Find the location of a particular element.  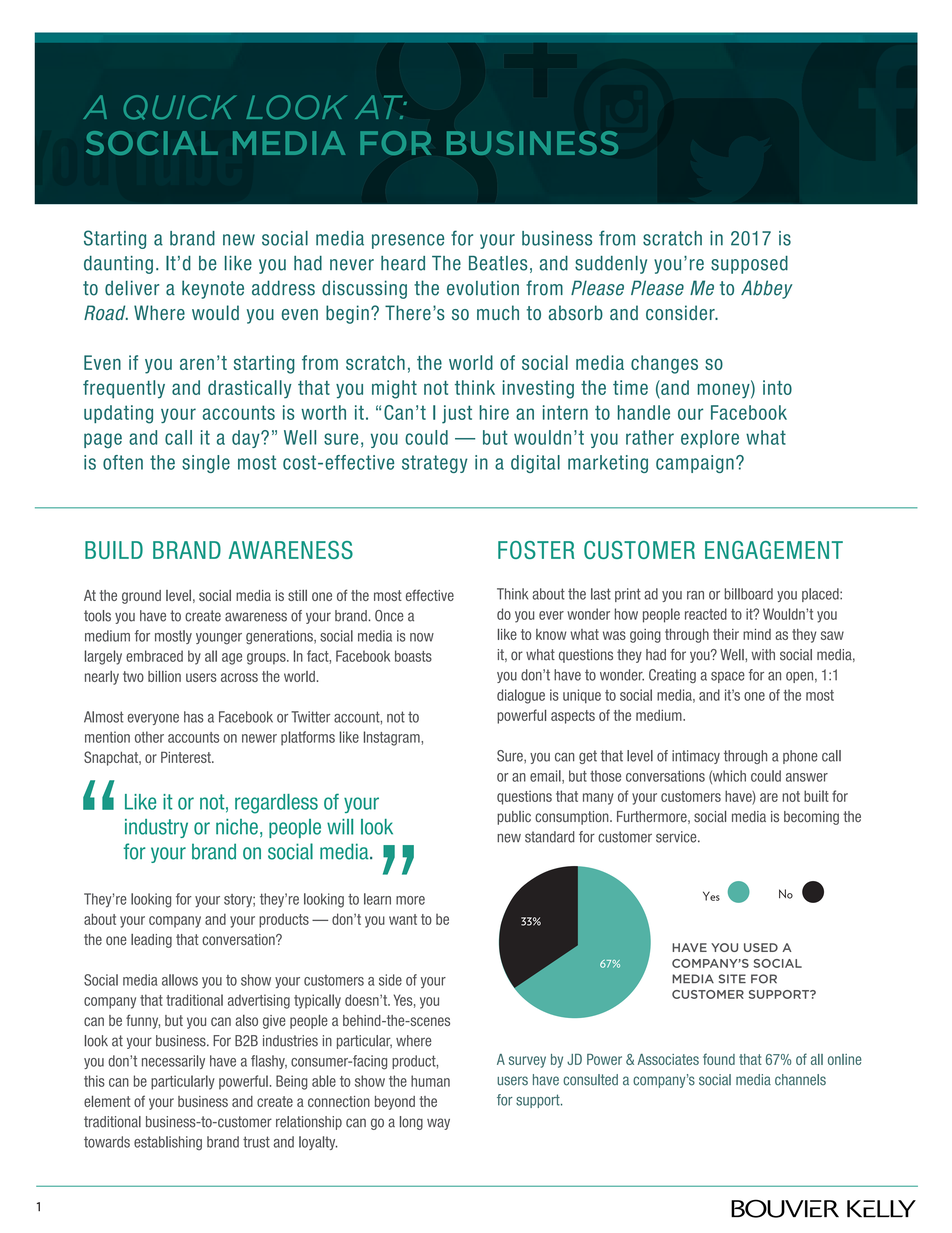

presence is located at coordinates (408, 241).
